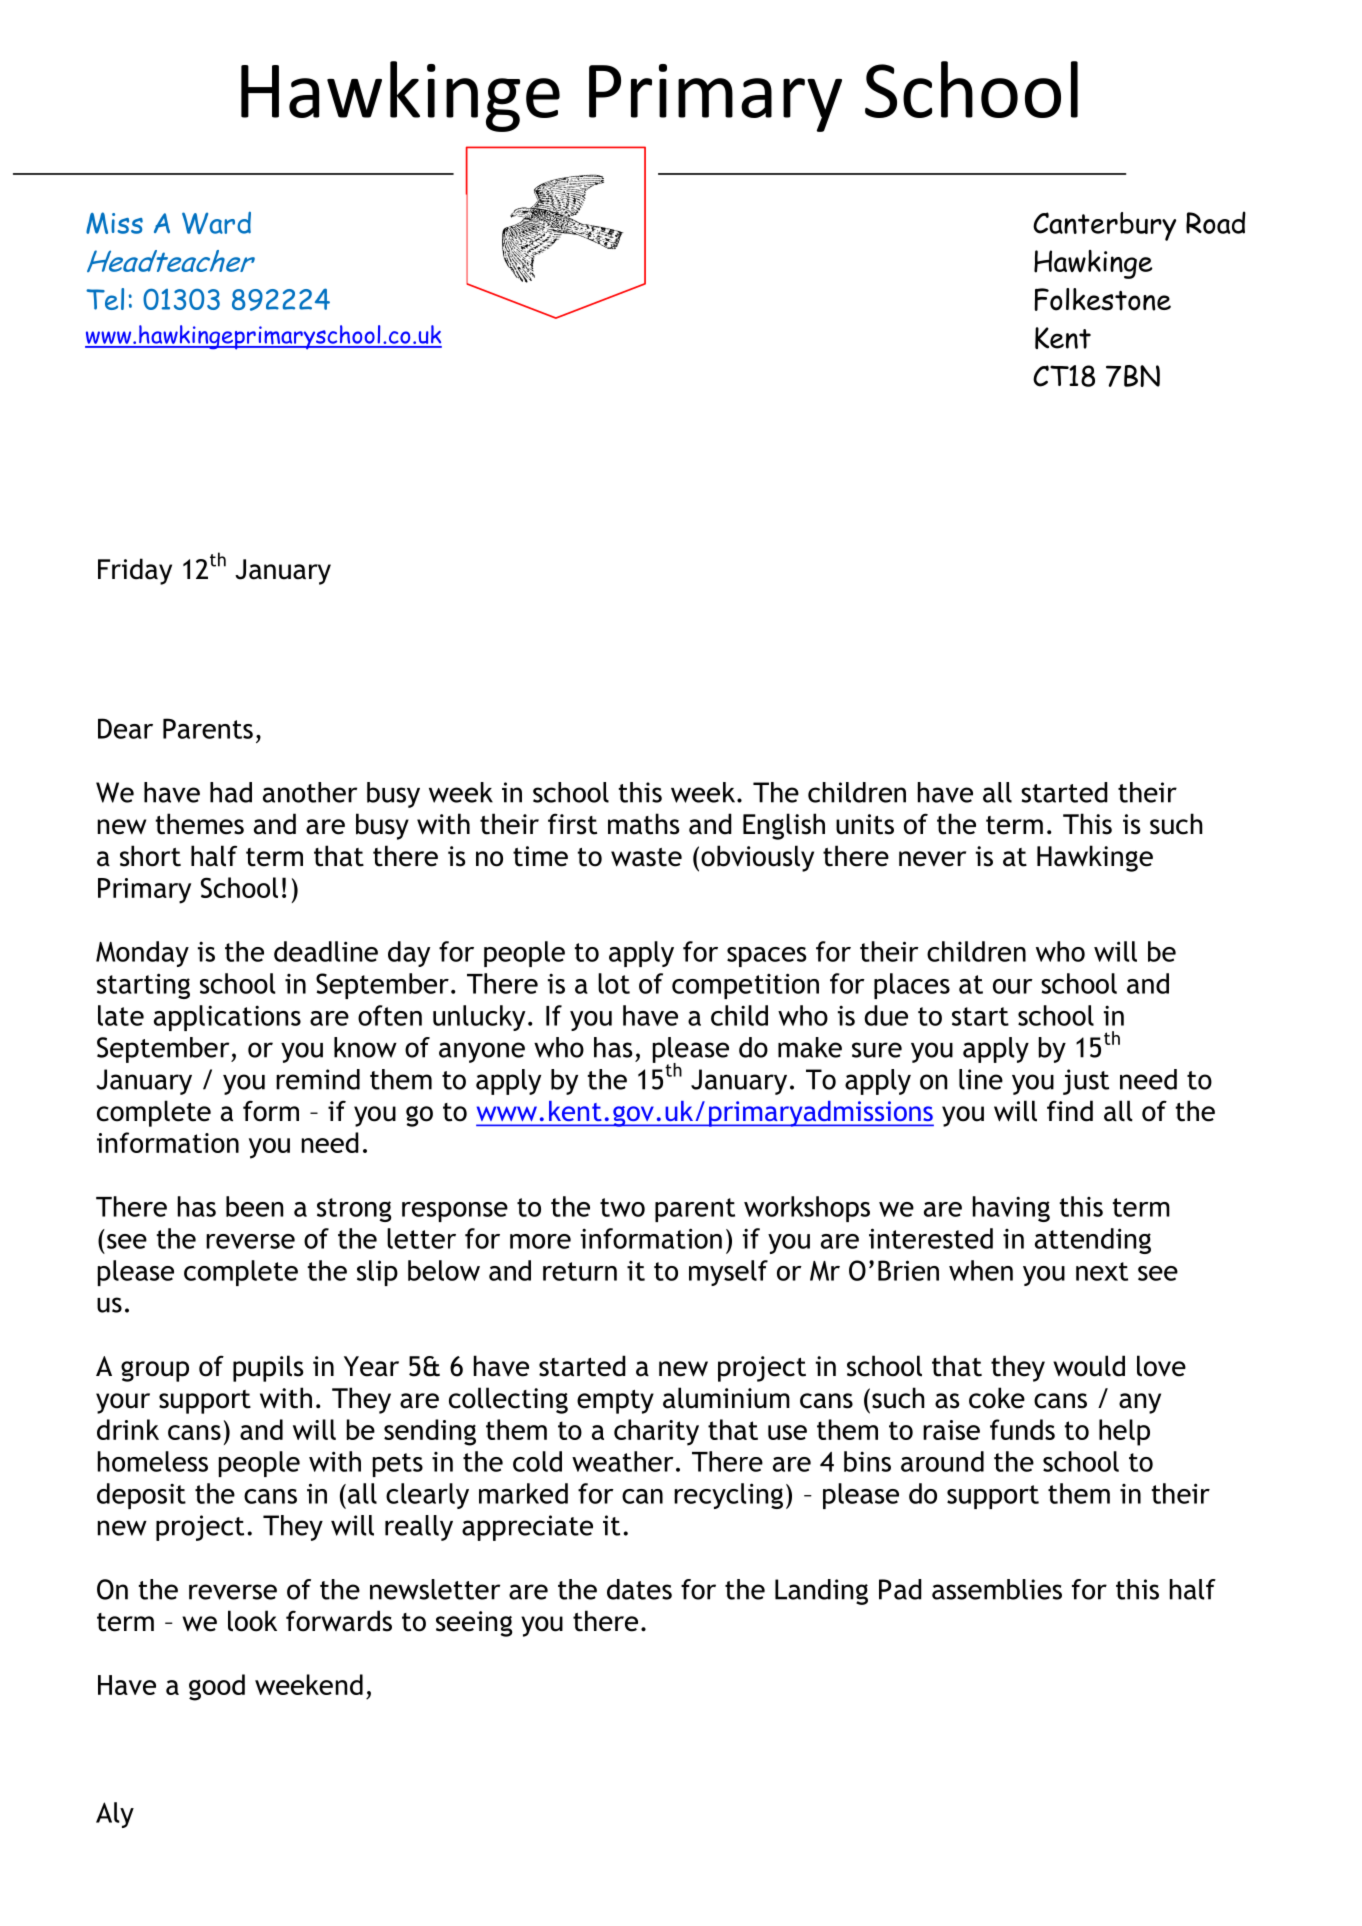 Image resolution: width=1362 pixels, height=1926 pixels. Describe the element at coordinates (614, 983) in the screenshot. I see `lot` at that location.
